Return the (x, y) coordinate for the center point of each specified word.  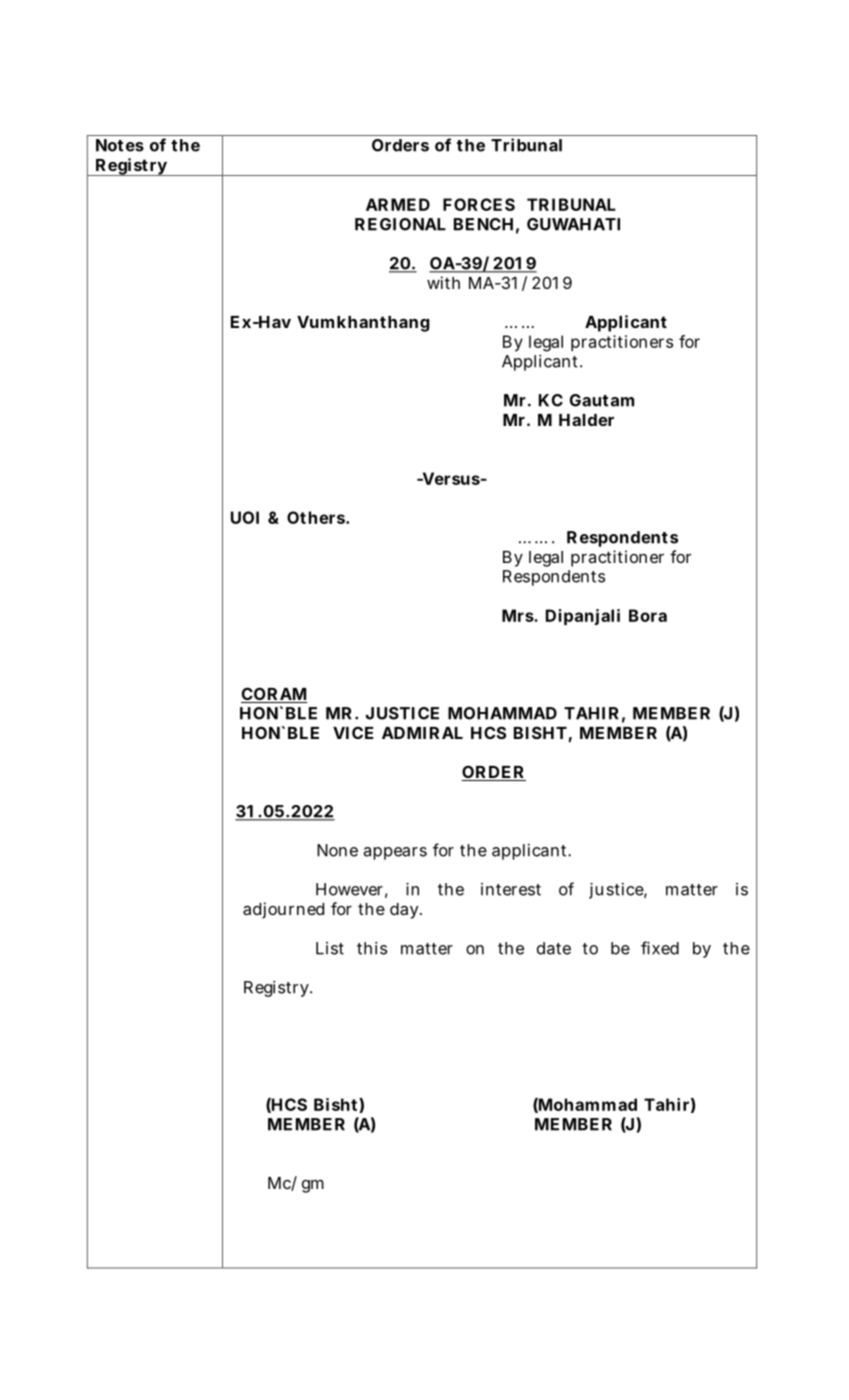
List (330, 948)
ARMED (398, 204)
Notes (120, 145)
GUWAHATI (573, 224)
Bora (648, 615)
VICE (353, 732)
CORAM (274, 695)
